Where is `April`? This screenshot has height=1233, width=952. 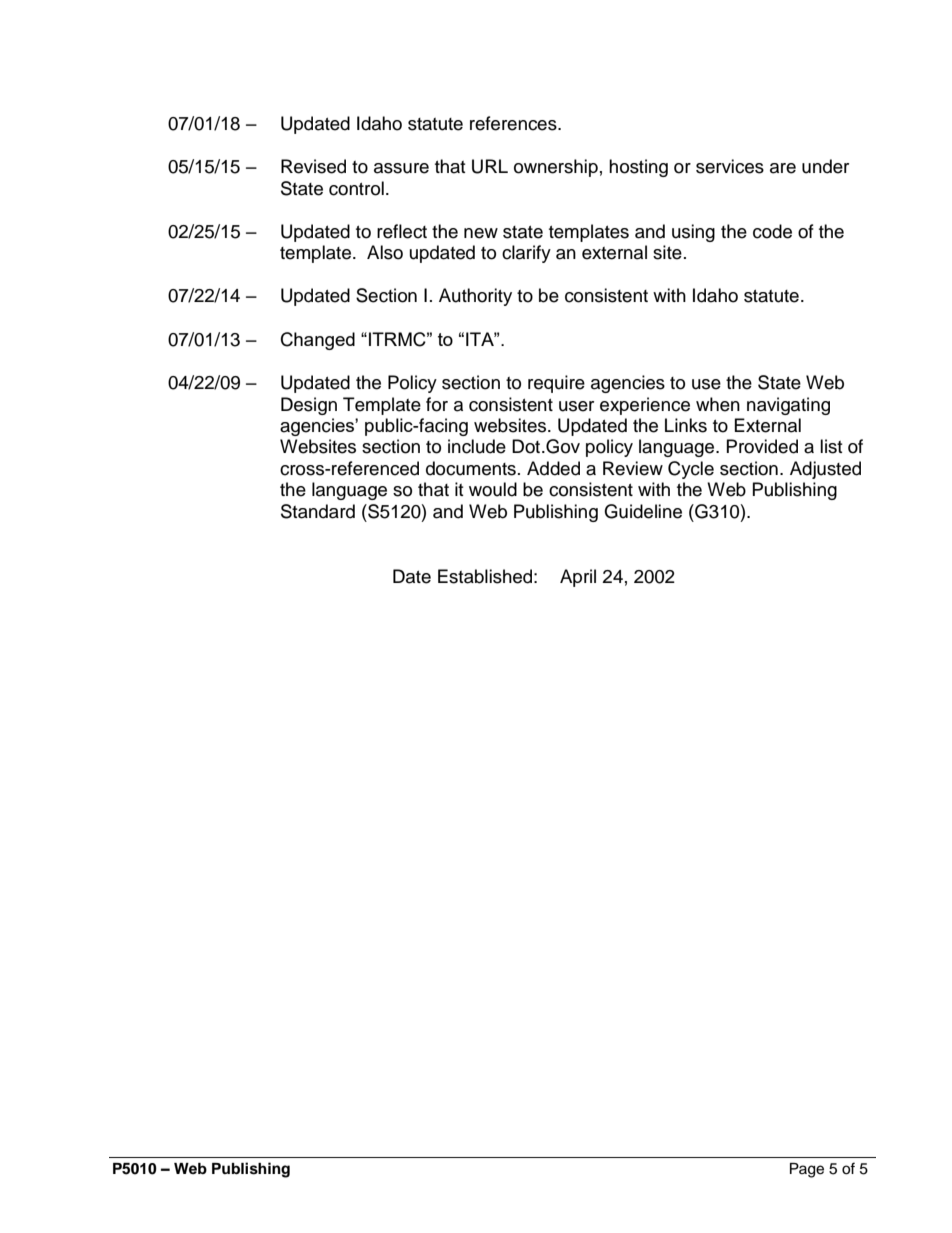
April is located at coordinates (578, 578).
